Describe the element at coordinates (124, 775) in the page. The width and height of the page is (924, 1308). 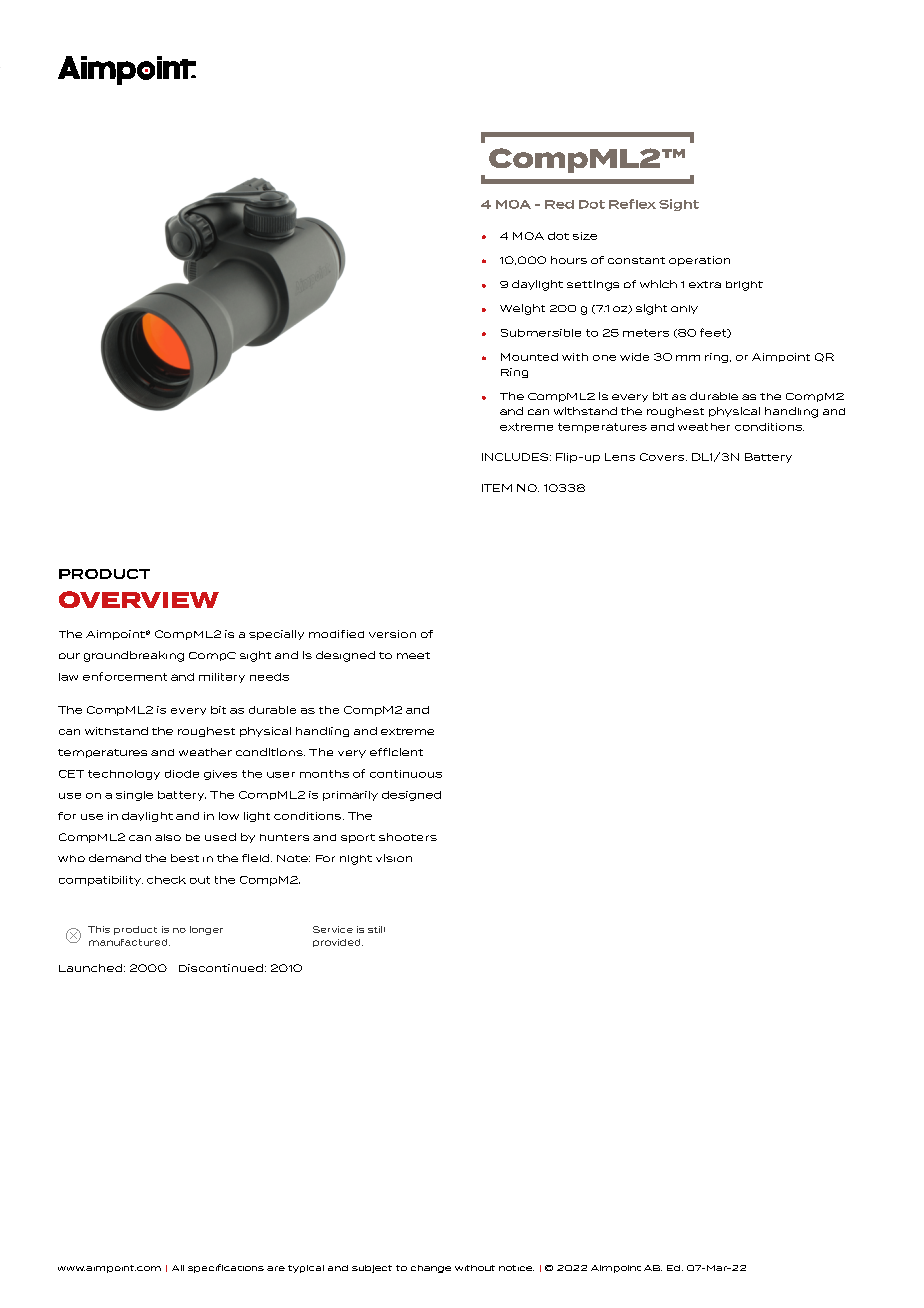
I see `technology` at that location.
